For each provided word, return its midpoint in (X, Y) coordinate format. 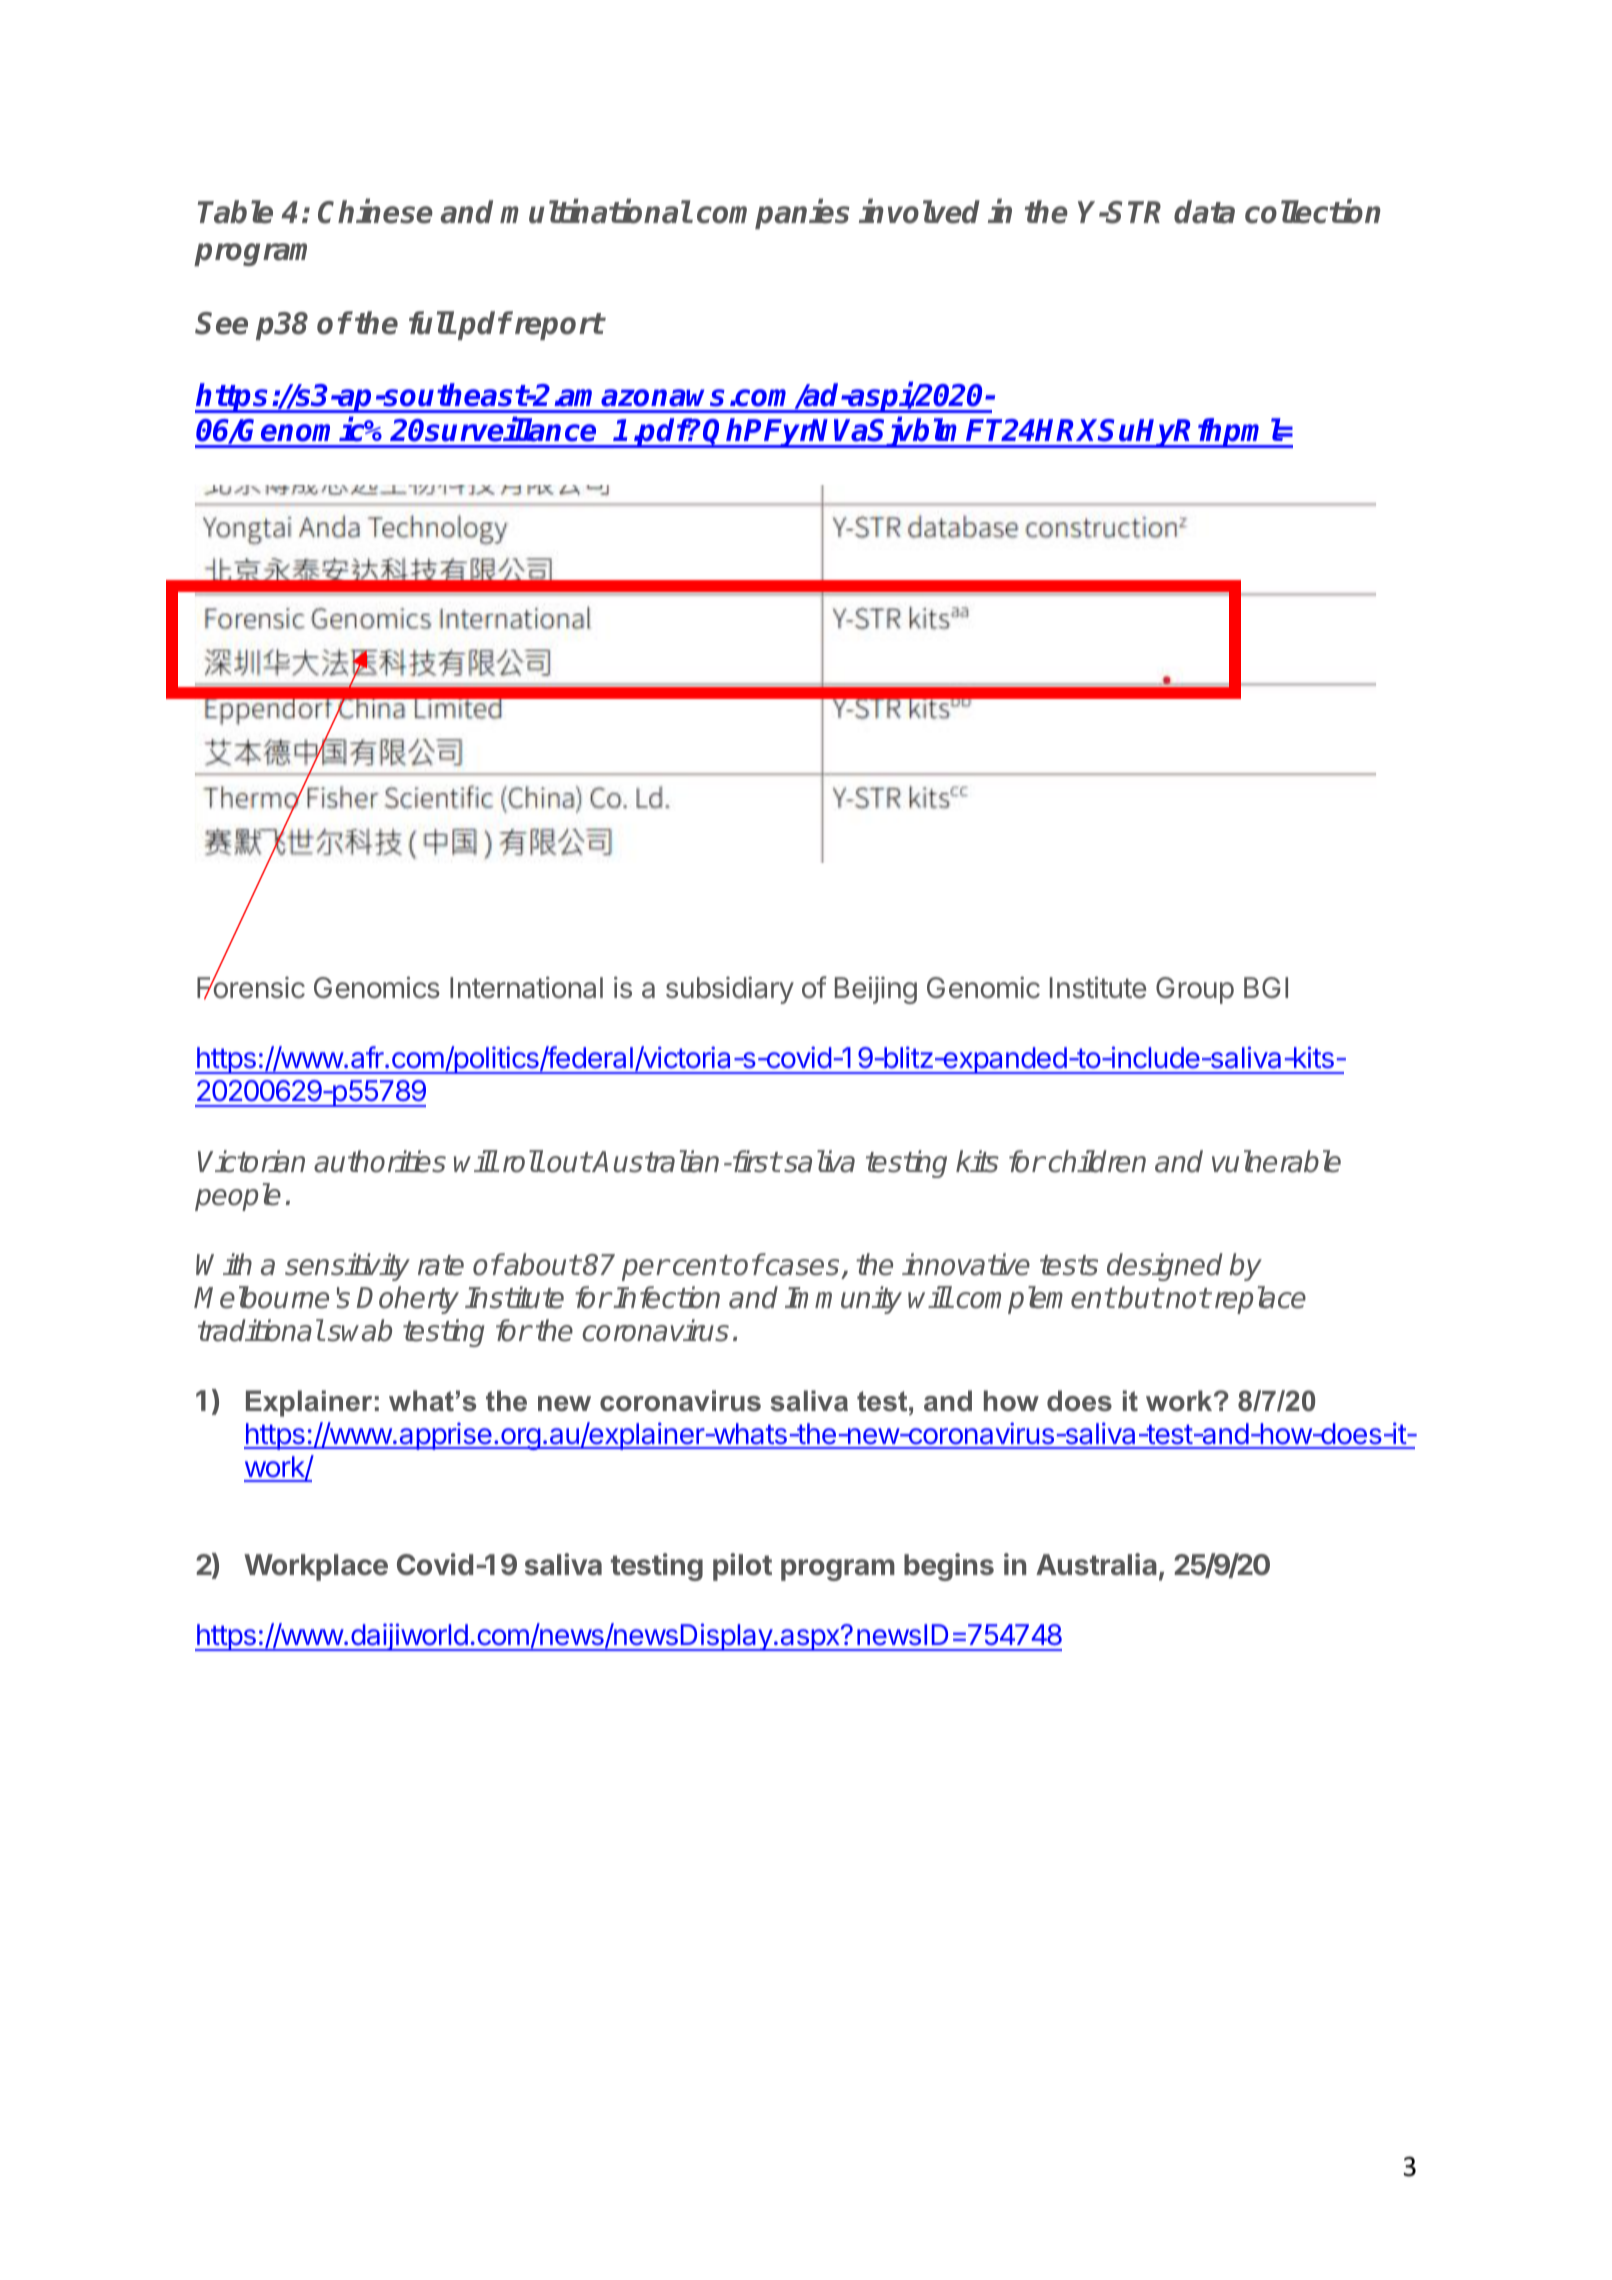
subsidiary (730, 990)
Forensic (251, 987)
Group (1195, 990)
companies (773, 214)
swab (360, 1330)
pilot (742, 1567)
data (1204, 212)
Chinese (375, 211)
